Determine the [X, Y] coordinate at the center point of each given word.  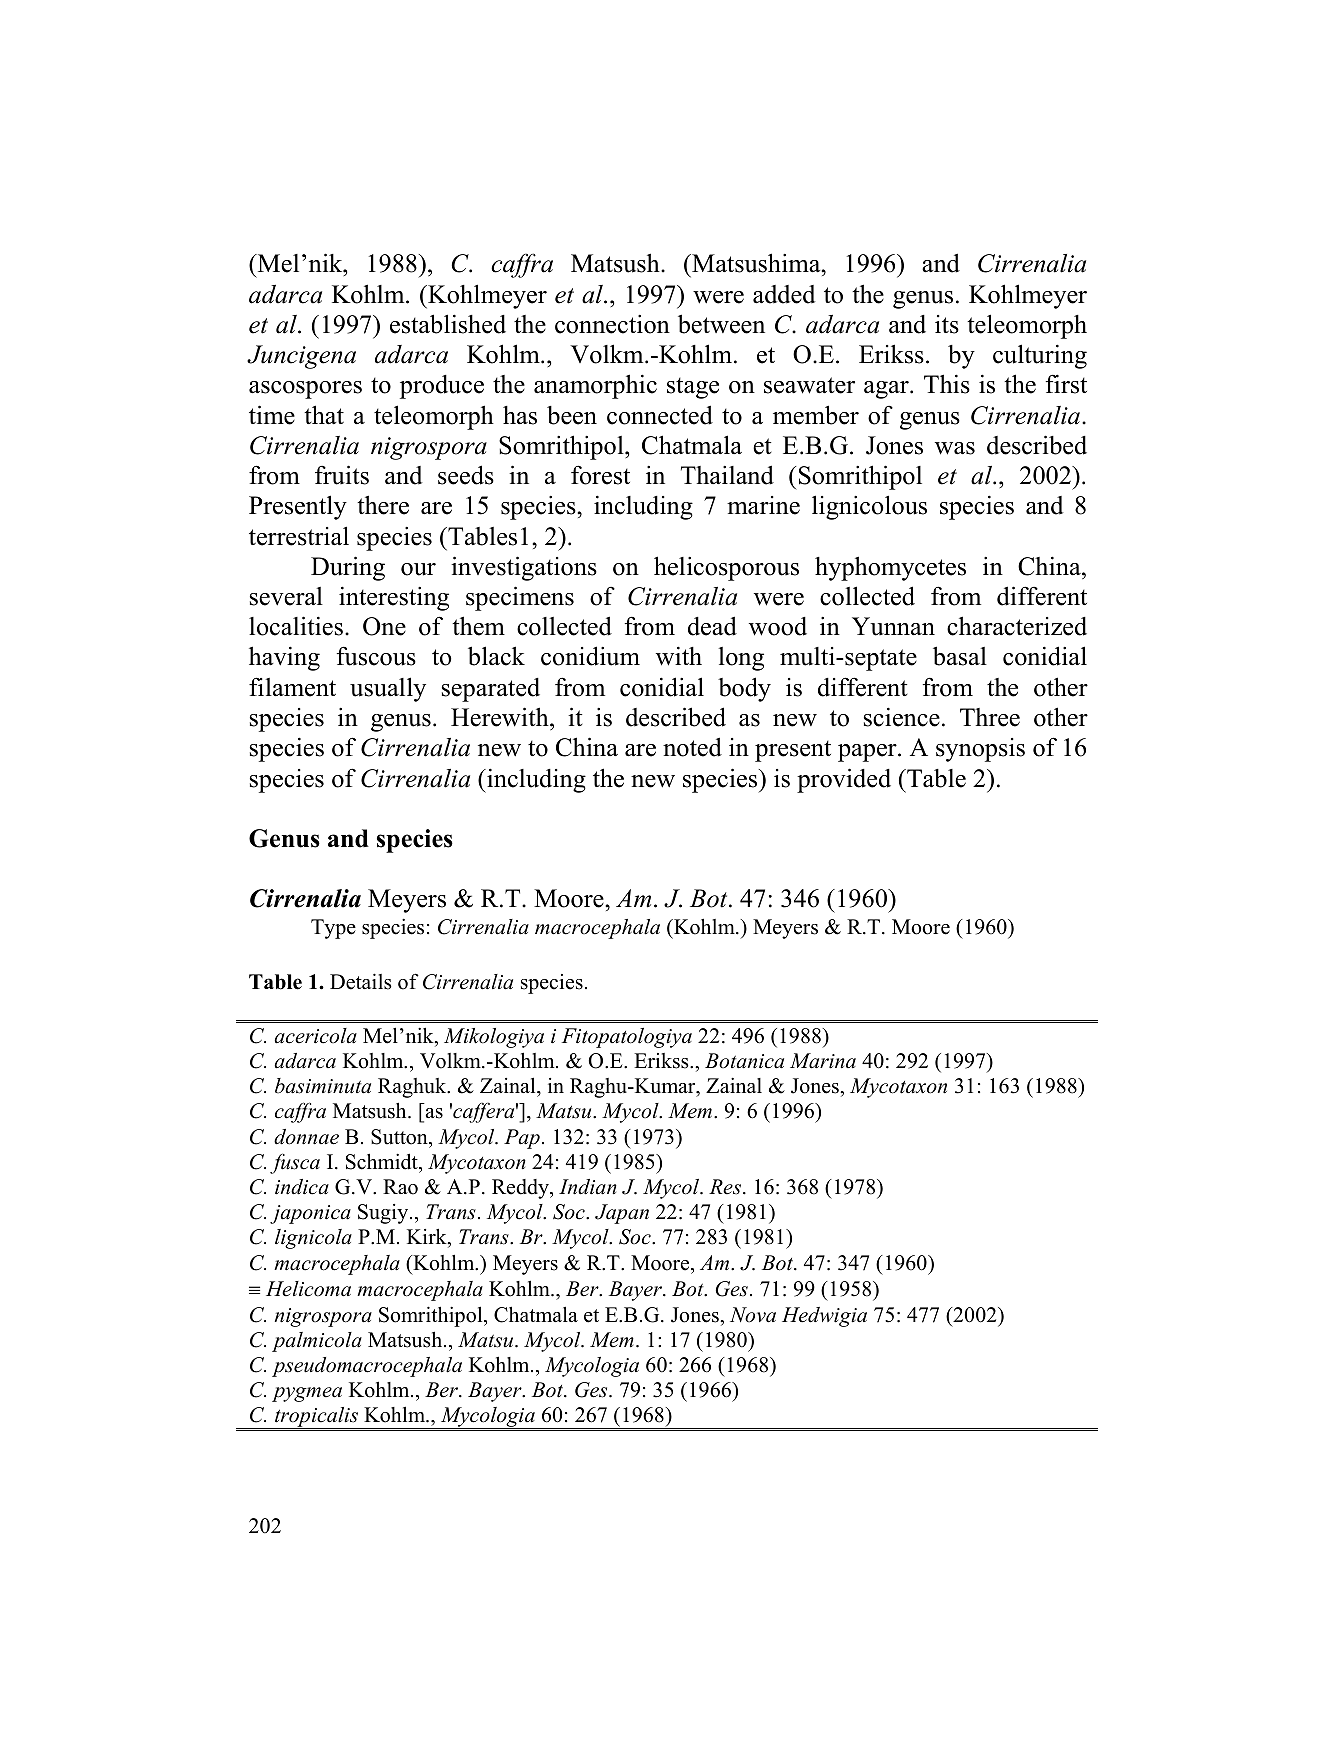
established [448, 324]
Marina [823, 1061]
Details [361, 981]
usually [388, 689]
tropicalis [316, 1418]
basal [960, 656]
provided [844, 780]
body [744, 689]
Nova [753, 1315]
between [721, 324]
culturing [1040, 356]
